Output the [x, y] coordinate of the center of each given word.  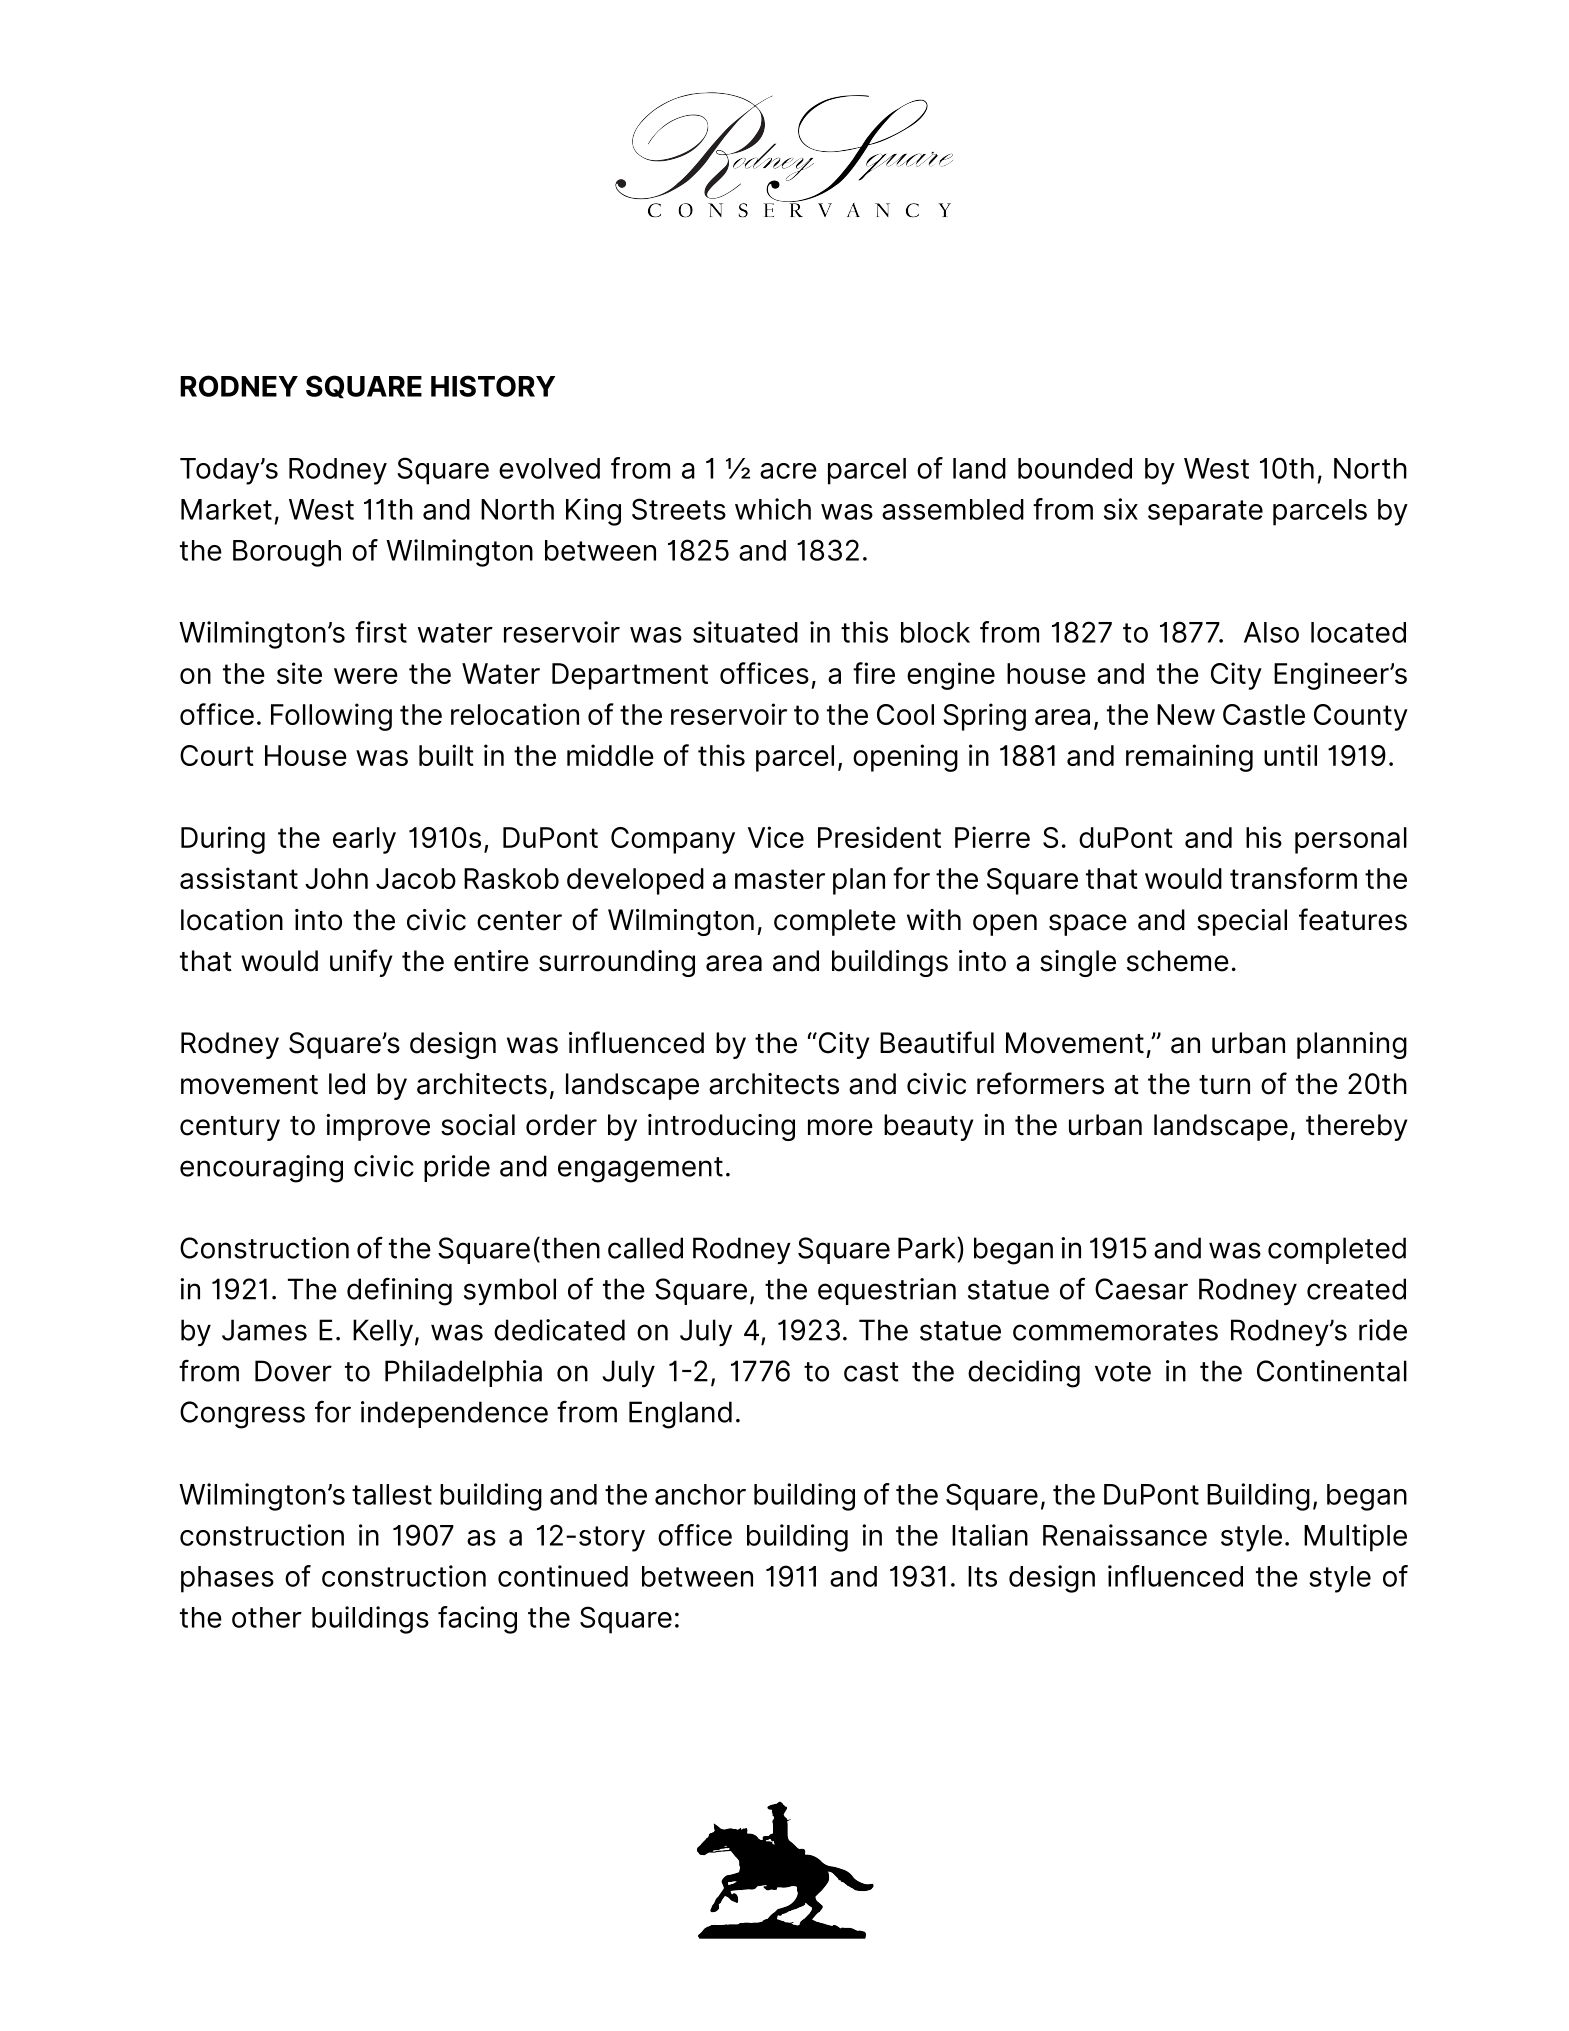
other [267, 1617]
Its [982, 1576]
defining [399, 1291]
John [336, 878]
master [780, 879]
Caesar [1141, 1289]
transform [1293, 878]
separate [1205, 513]
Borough [287, 553]
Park [928, 1248]
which [773, 509]
